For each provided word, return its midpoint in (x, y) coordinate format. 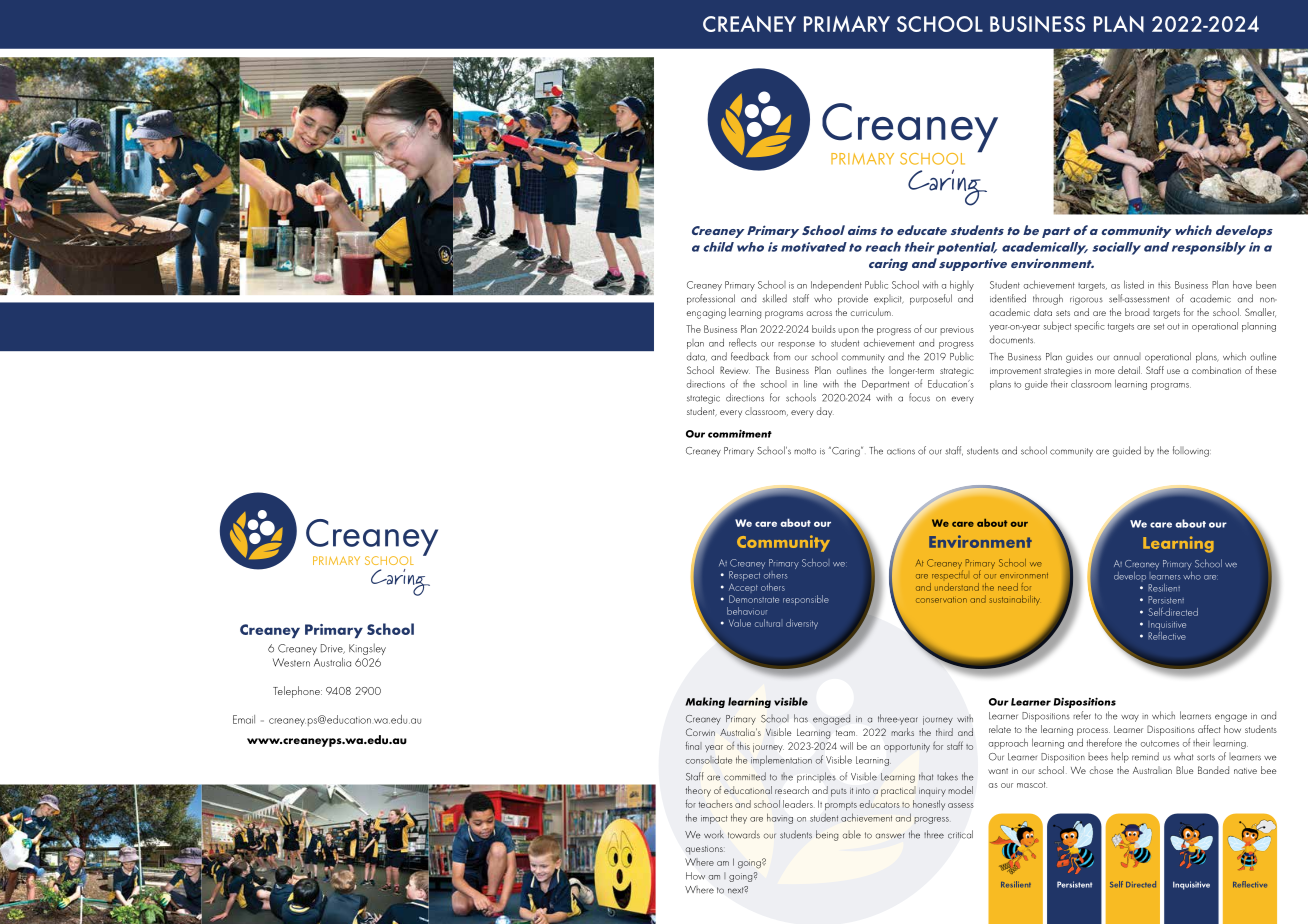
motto (805, 451)
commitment (740, 433)
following (1192, 451)
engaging (706, 315)
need (1008, 587)
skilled (774, 298)
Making (705, 702)
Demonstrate (754, 599)
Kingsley (367, 649)
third (944, 732)
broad (1137, 312)
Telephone (297, 692)
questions (705, 850)
